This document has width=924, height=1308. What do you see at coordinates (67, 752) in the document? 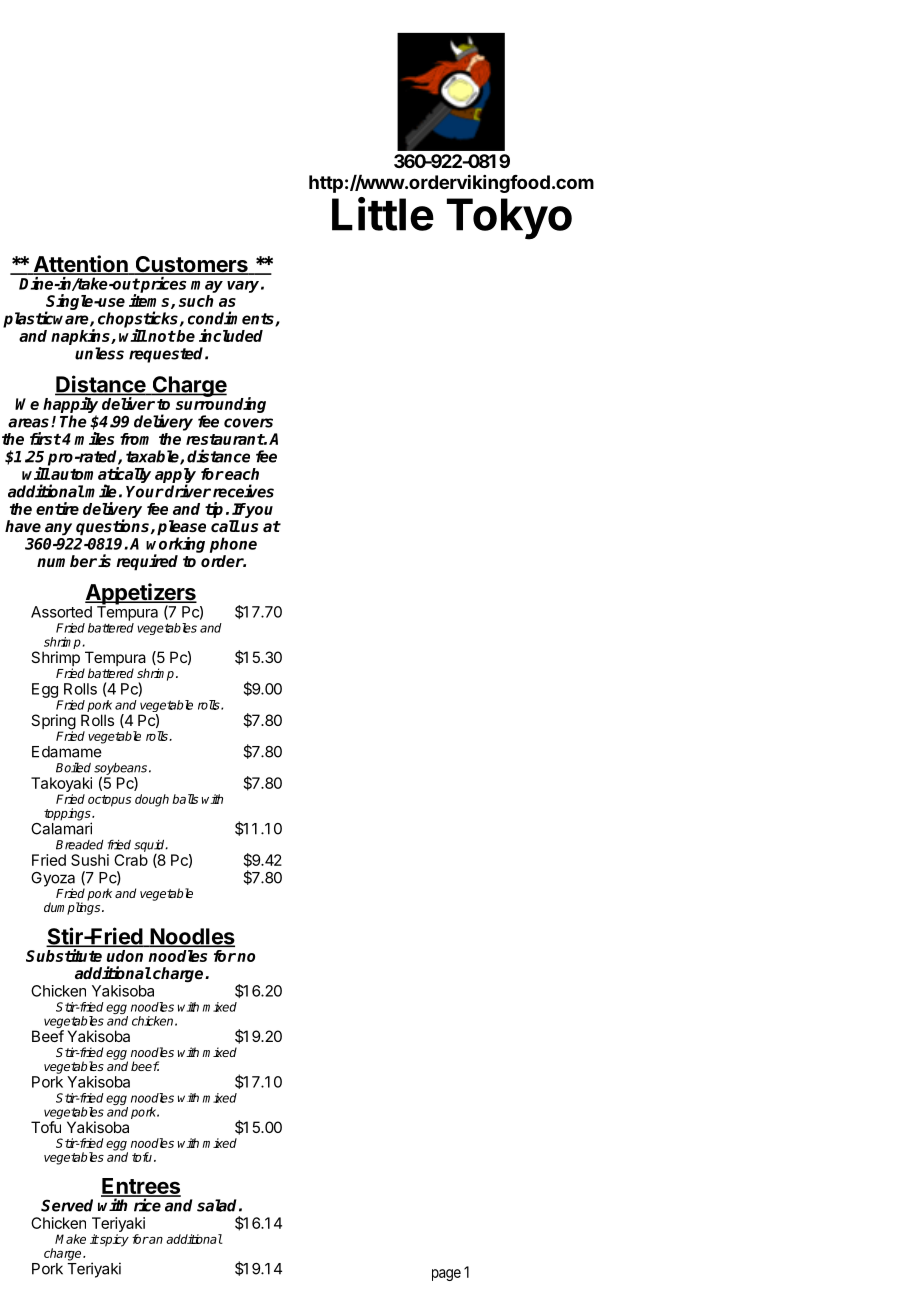
I see `Edamame` at bounding box center [67, 752].
